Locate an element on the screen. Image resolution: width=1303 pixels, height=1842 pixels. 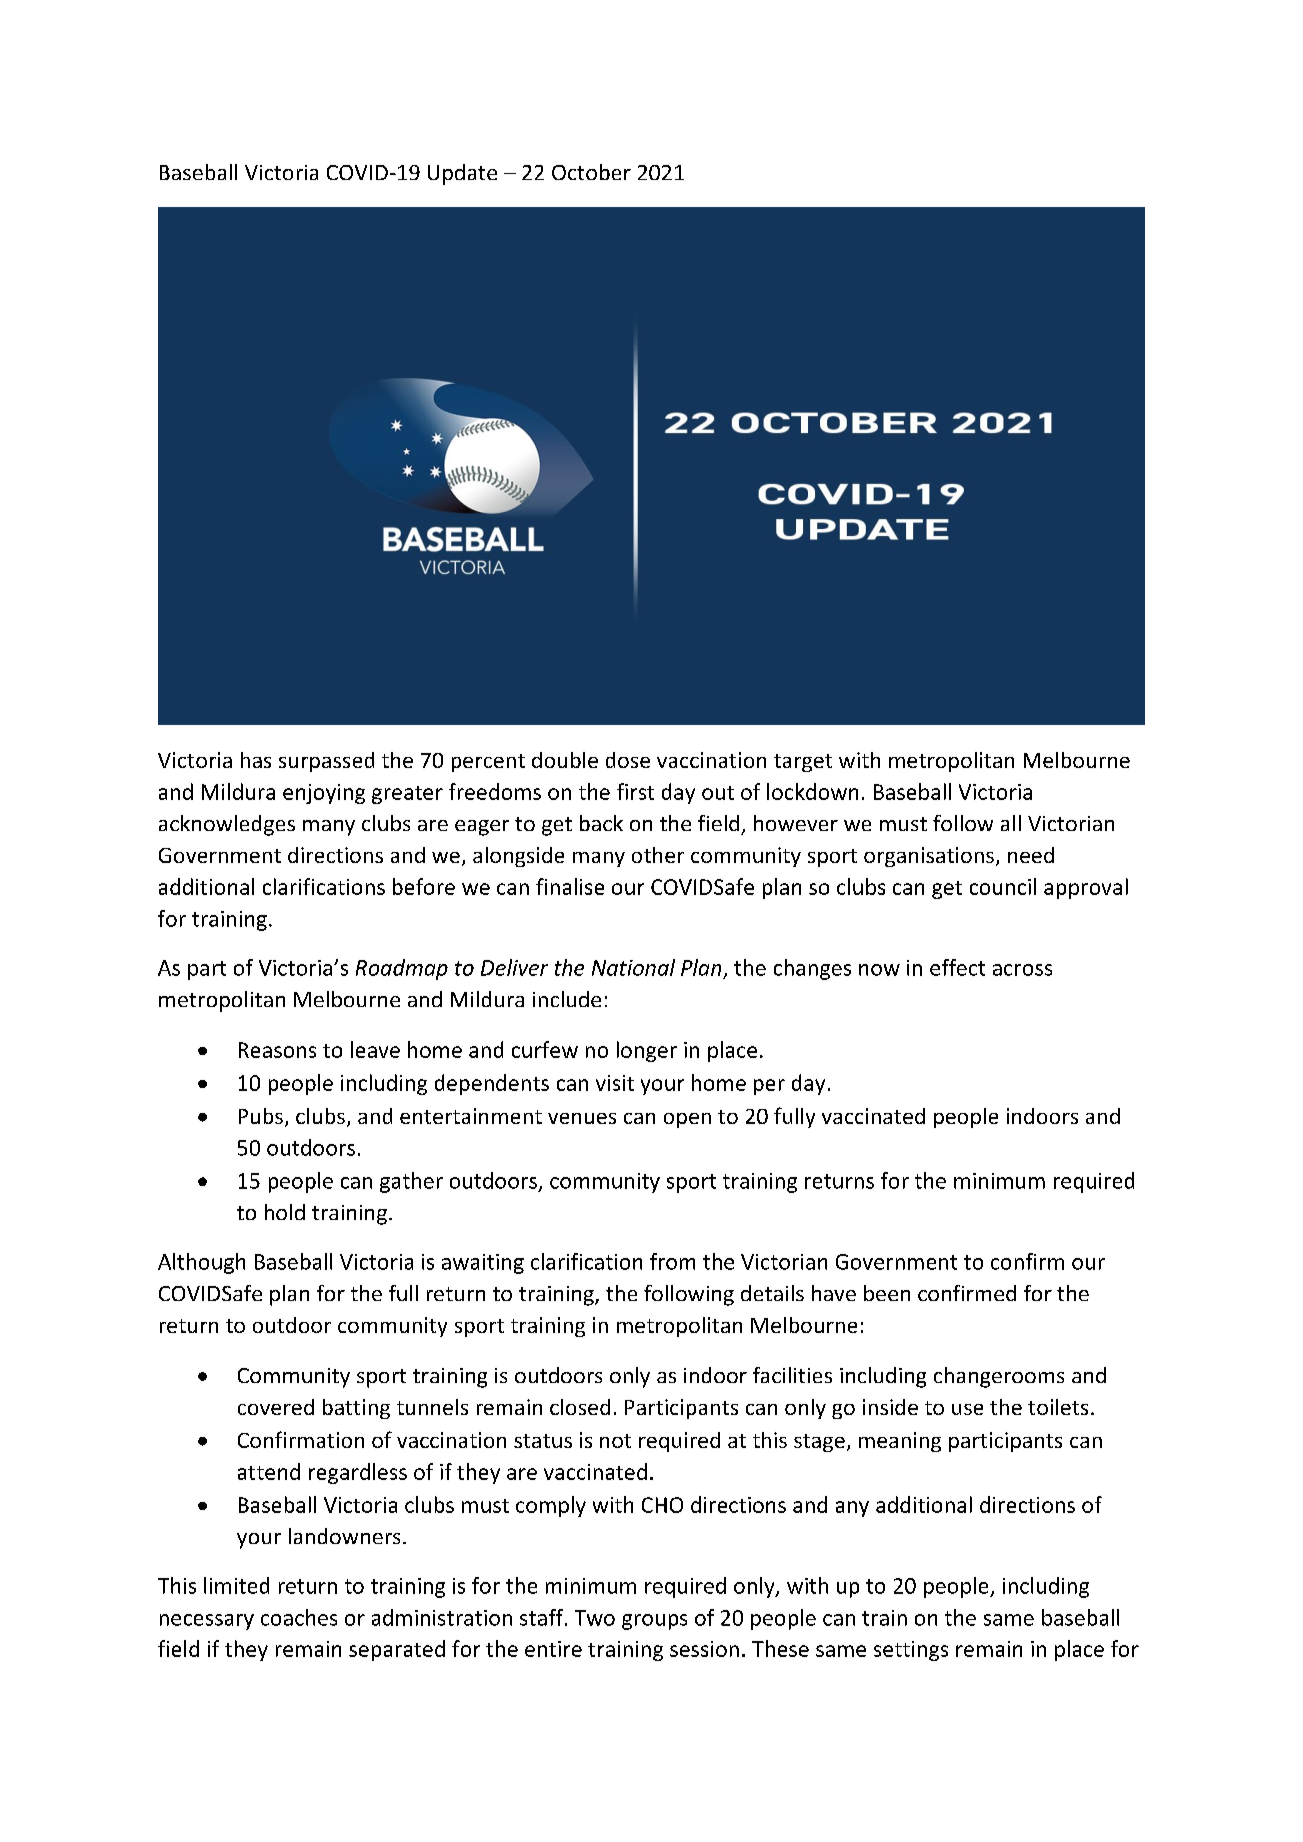
surpassed is located at coordinates (326, 762).
